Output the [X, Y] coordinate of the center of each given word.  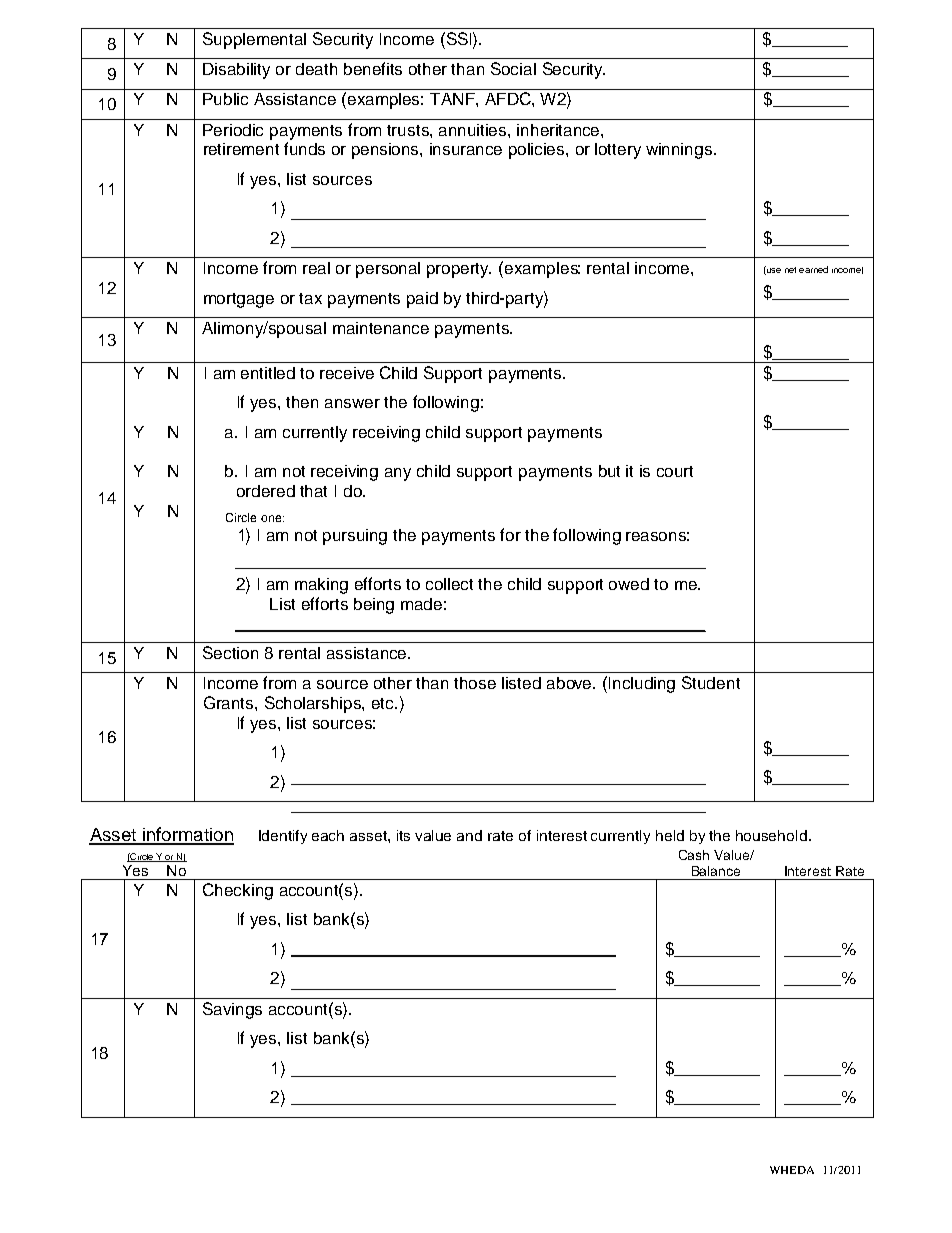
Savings [232, 1010]
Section [230, 652]
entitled [268, 373]
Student [711, 682]
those [475, 683]
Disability [236, 71]
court [675, 471]
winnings [680, 151]
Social [513, 68]
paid [422, 300]
